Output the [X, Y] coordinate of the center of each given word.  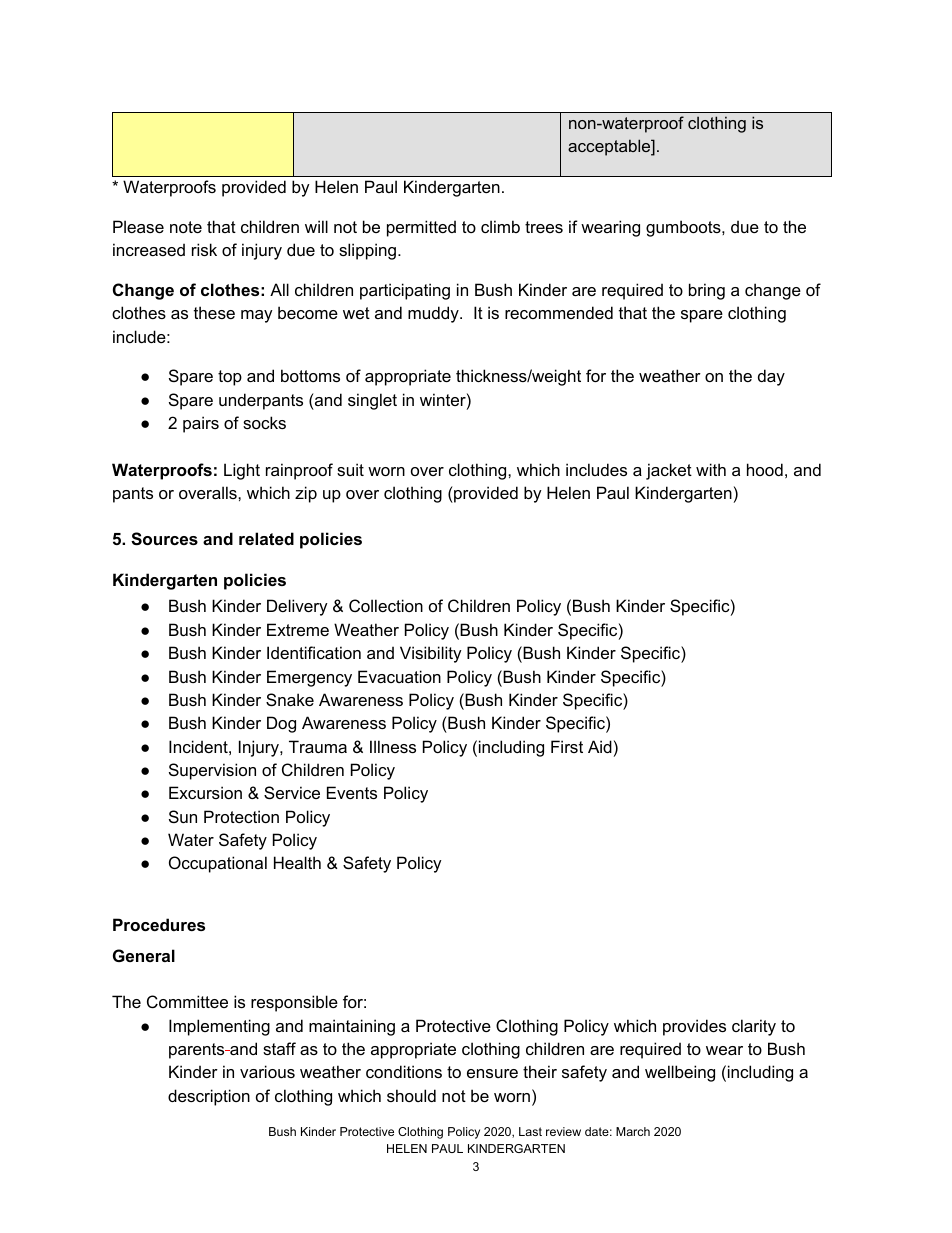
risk [204, 249]
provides [694, 1027]
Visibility [431, 654]
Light [242, 471]
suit [350, 469]
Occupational [218, 864]
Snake [290, 699]
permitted [421, 228]
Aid [600, 746]
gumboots [684, 228]
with [711, 469]
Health [297, 862]
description [209, 1097]
